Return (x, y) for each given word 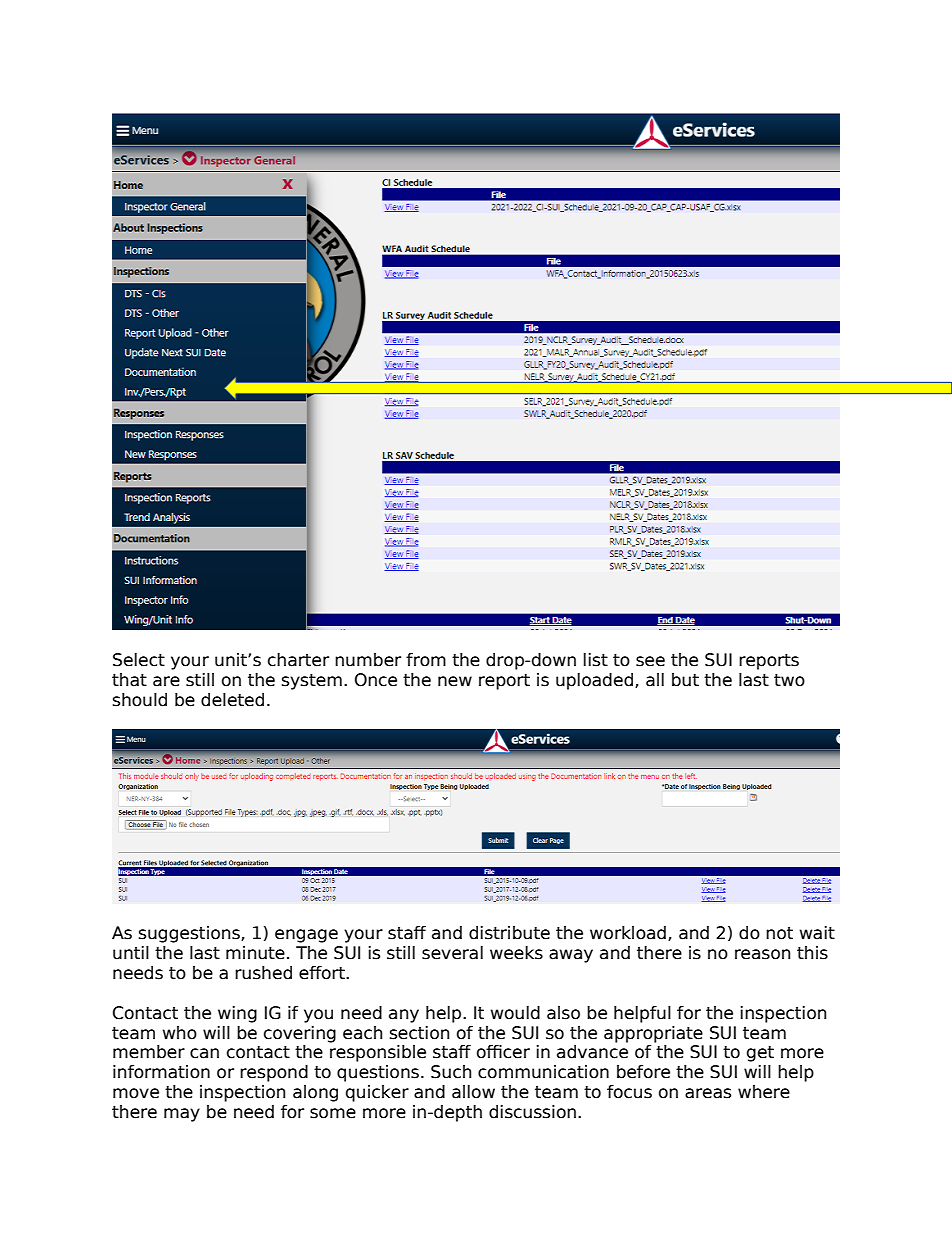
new (455, 681)
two (789, 680)
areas (708, 1093)
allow (473, 1092)
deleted (232, 700)
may (182, 1115)
